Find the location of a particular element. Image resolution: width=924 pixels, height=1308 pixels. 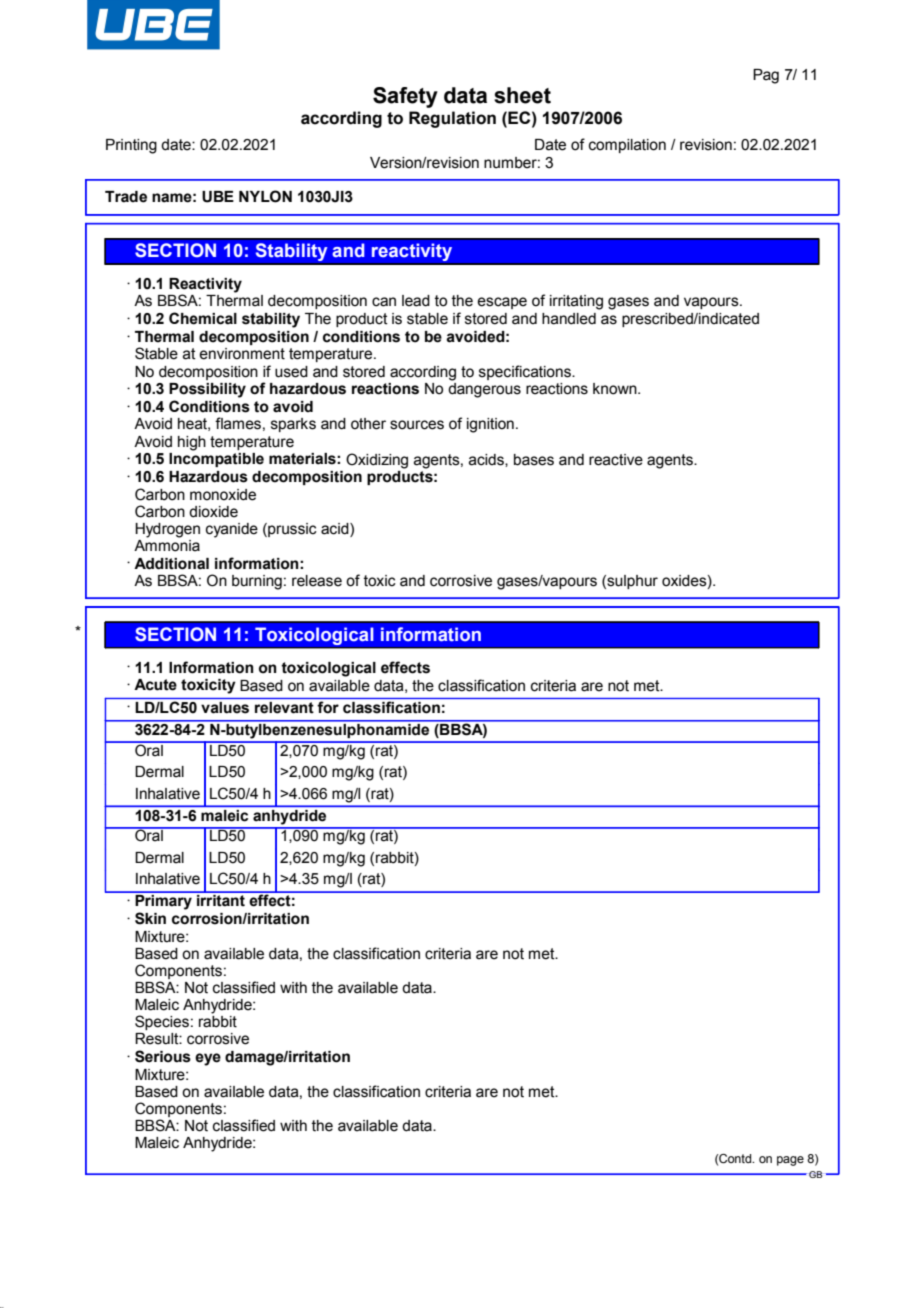

Regulation is located at coordinates (452, 119).
